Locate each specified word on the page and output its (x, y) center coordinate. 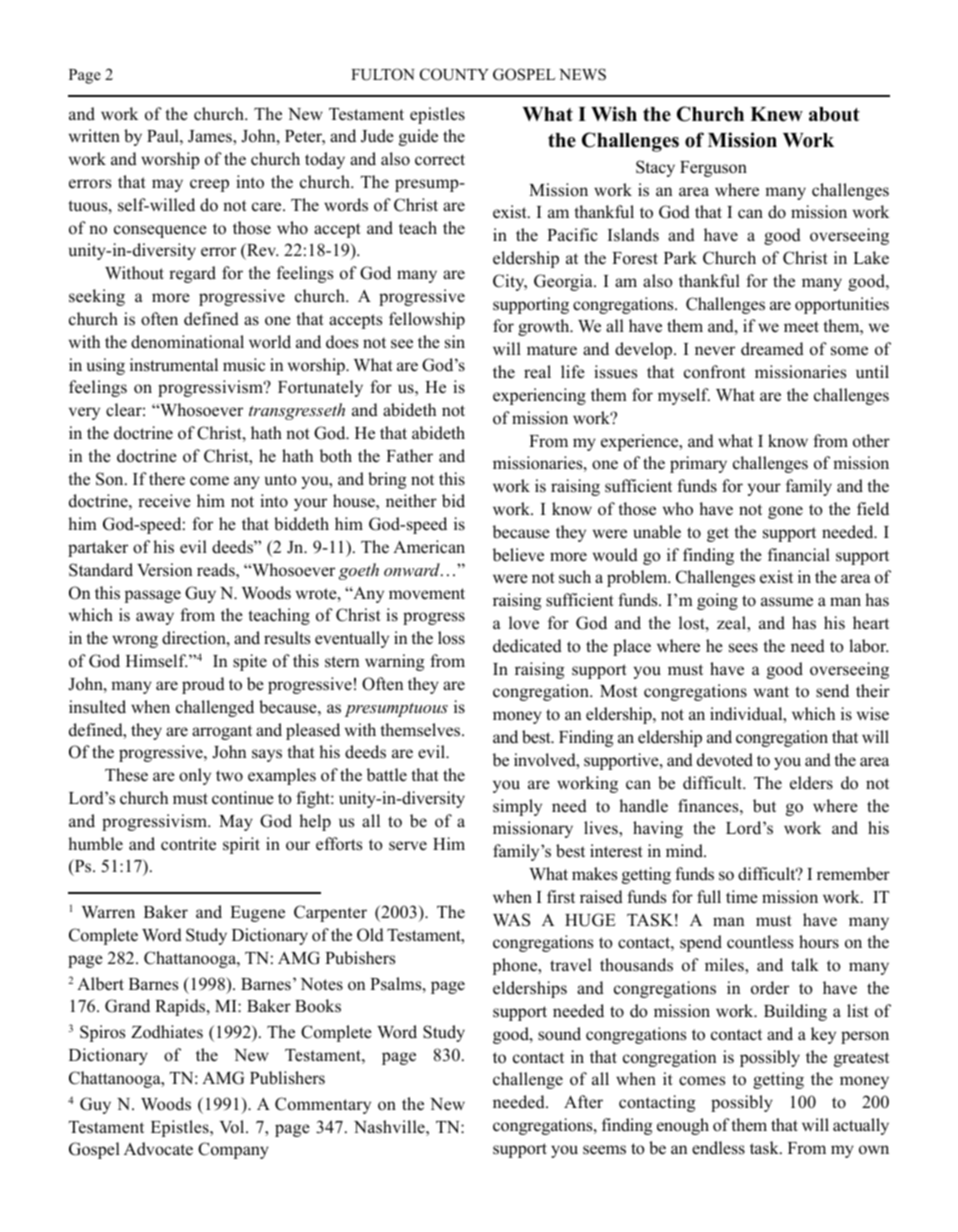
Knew (776, 114)
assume (787, 602)
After (583, 1102)
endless (718, 1148)
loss (451, 638)
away (155, 618)
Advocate (158, 1149)
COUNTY (454, 74)
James (211, 137)
